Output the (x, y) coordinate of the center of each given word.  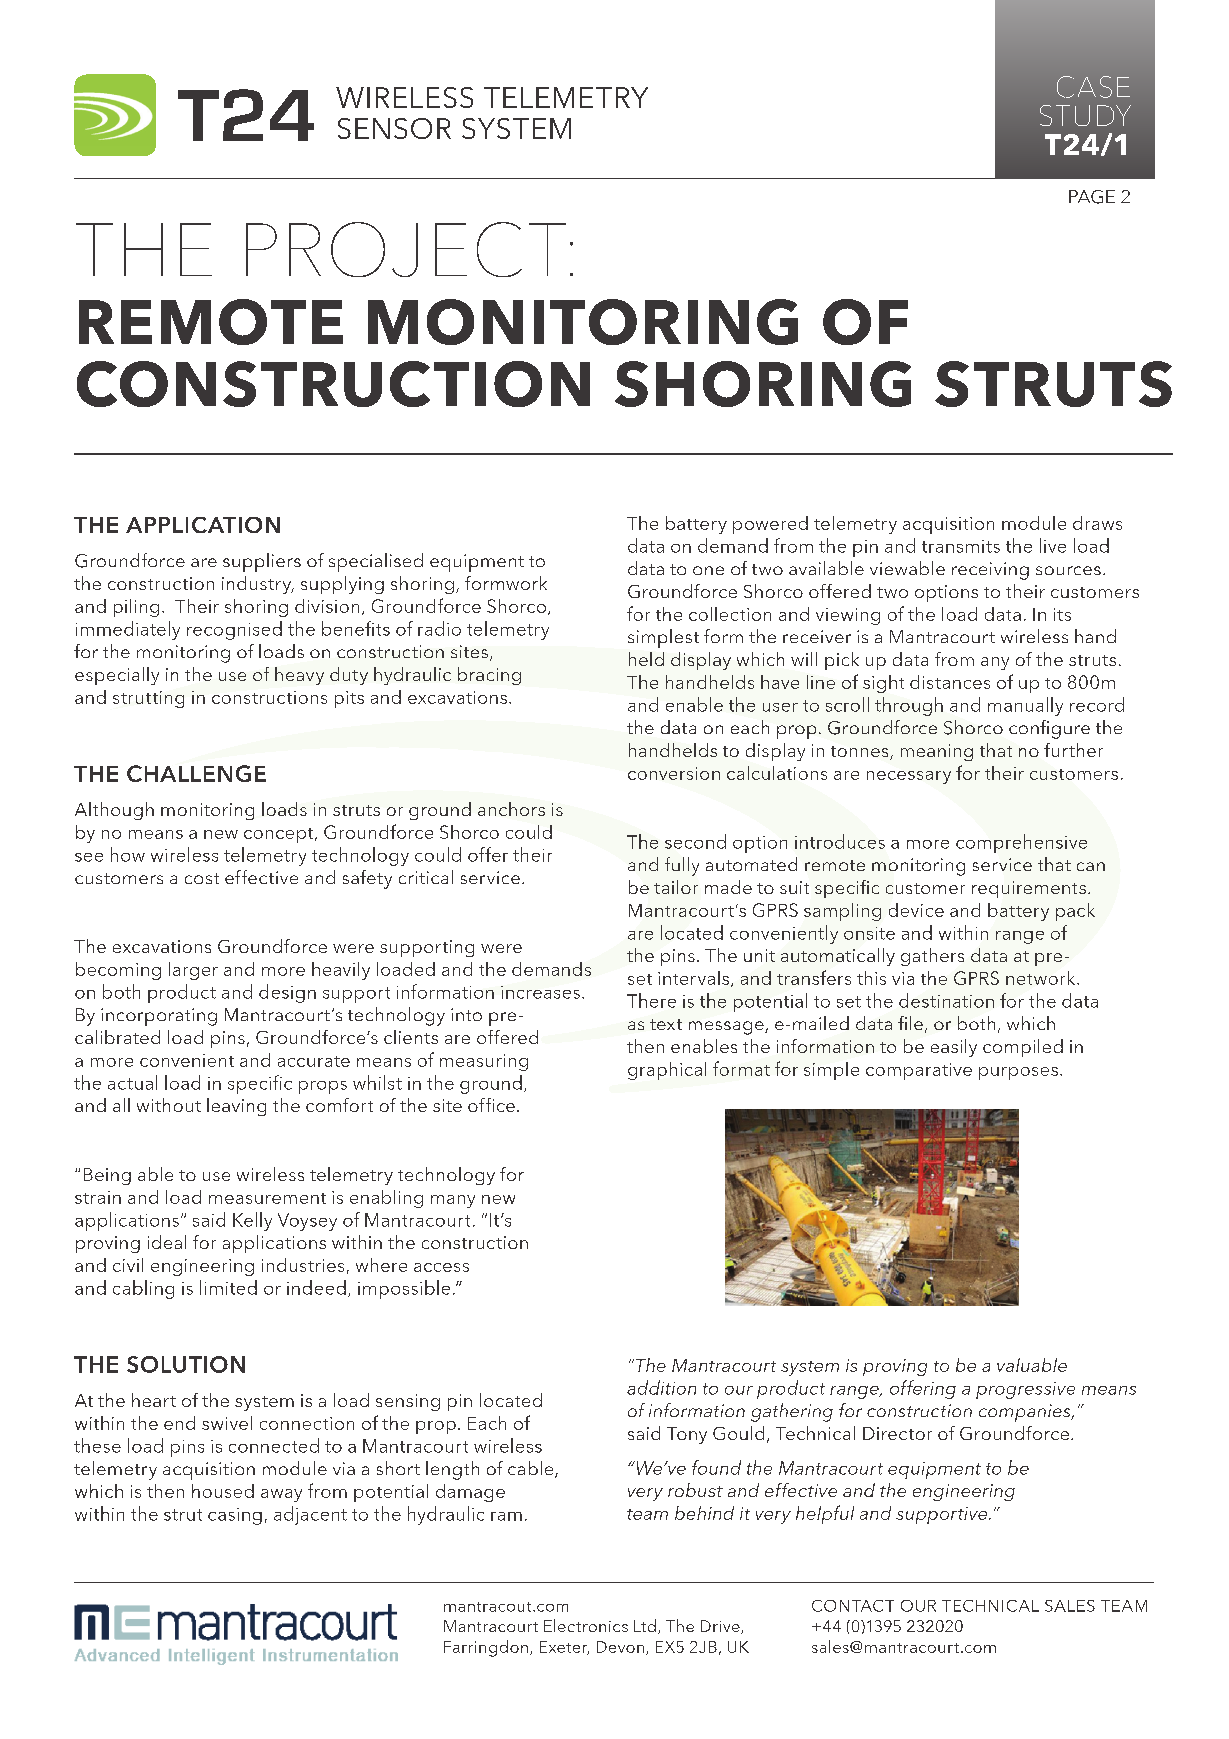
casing (235, 1516)
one (708, 570)
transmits (961, 546)
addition (661, 1387)
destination (946, 1000)
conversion (674, 773)
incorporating (159, 1017)
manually (1025, 706)
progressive (1025, 1390)
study (1085, 115)
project (406, 249)
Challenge (196, 773)
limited (228, 1287)
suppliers (262, 562)
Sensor (394, 128)
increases (540, 992)
